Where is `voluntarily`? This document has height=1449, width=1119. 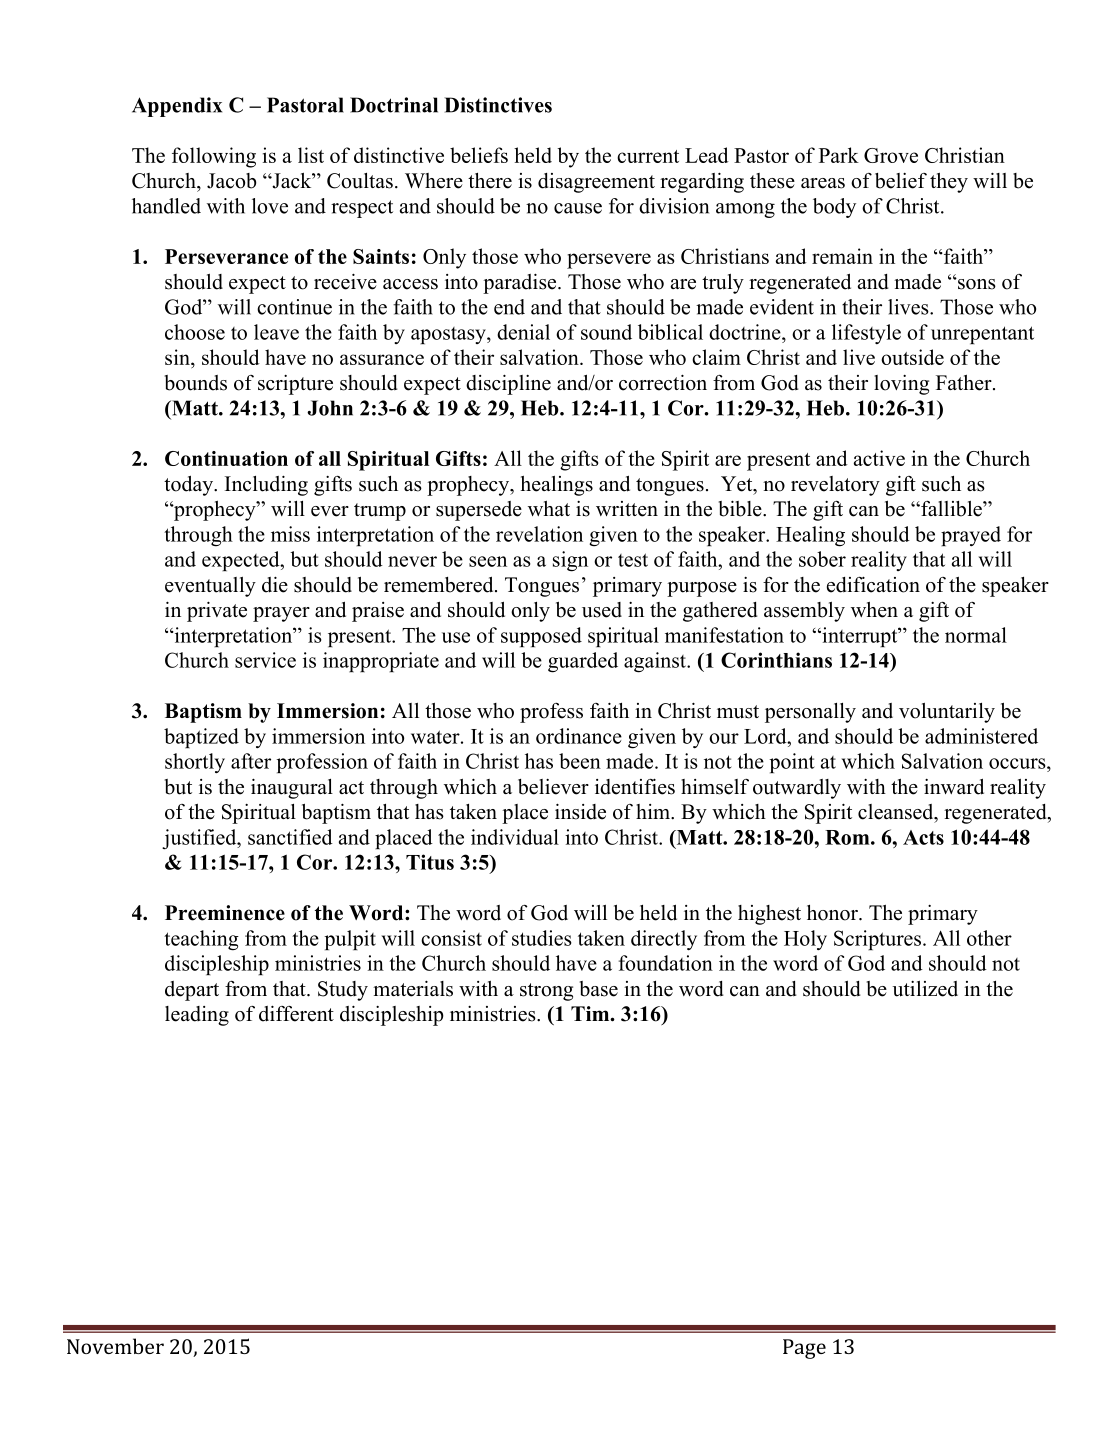
voluntarily is located at coordinates (947, 713).
